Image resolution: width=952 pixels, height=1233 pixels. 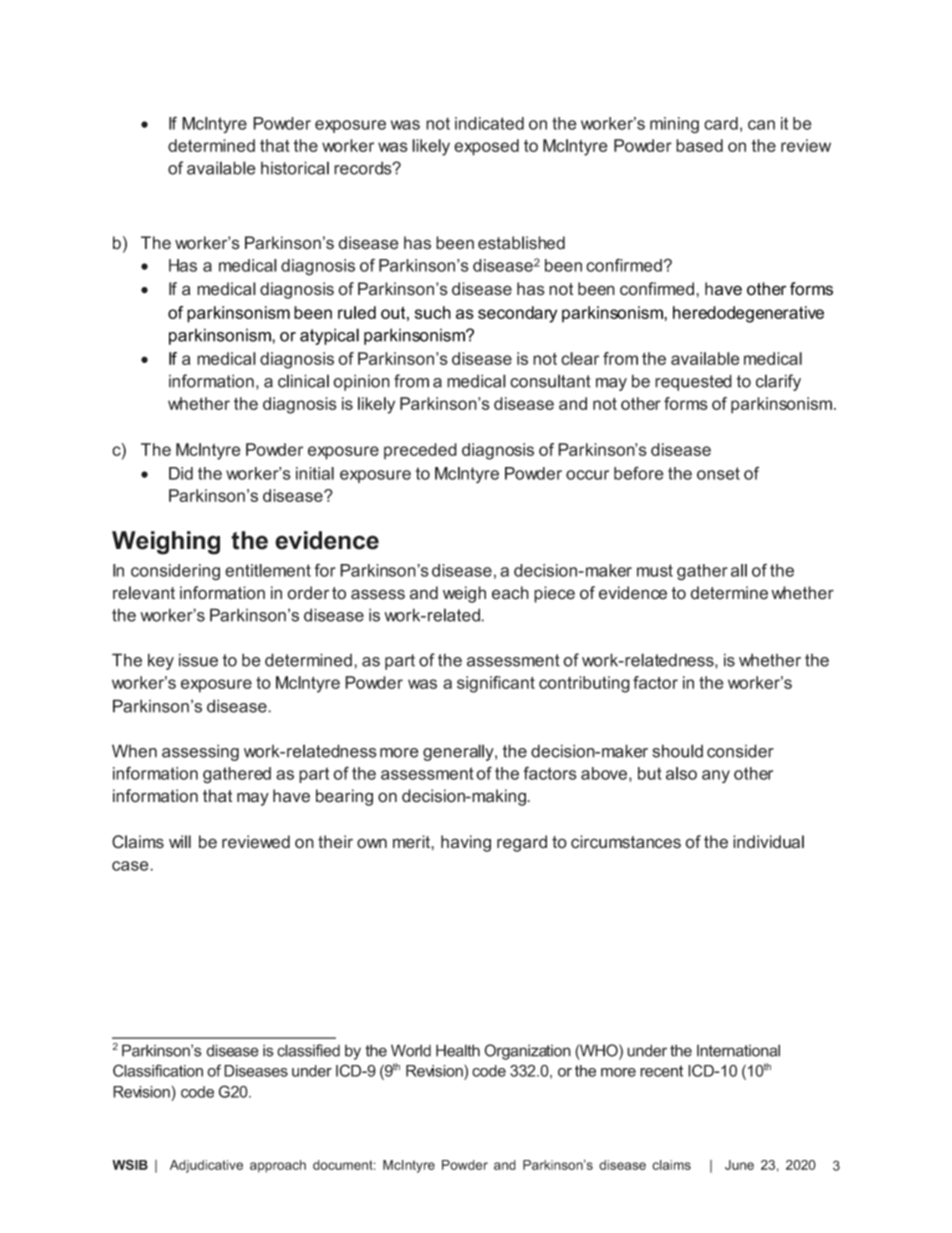 What do you see at coordinates (739, 1165) in the document?
I see `June` at bounding box center [739, 1165].
